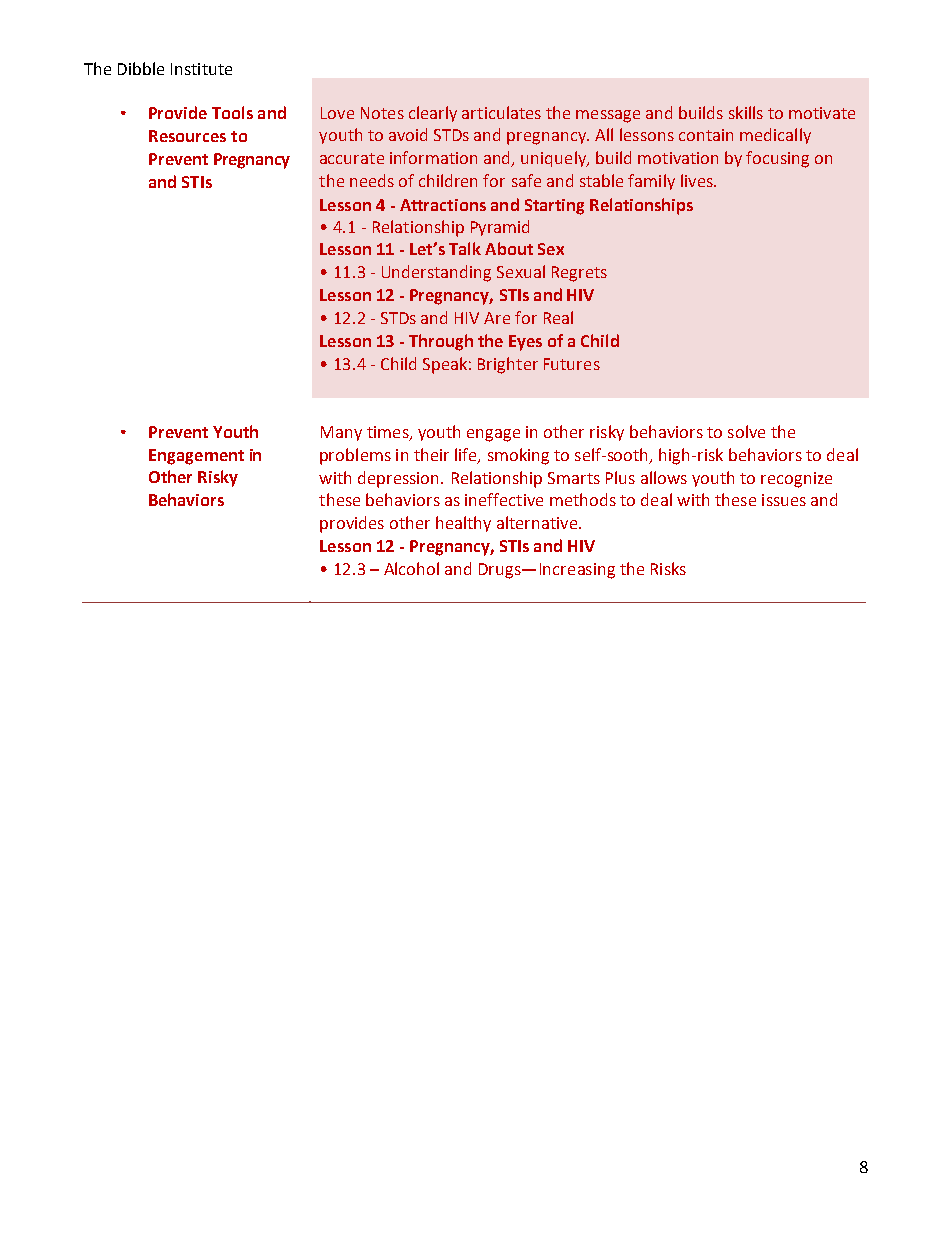 This screenshot has height=1233, width=952. Describe the element at coordinates (784, 500) in the screenshot. I see `issues` at that location.
